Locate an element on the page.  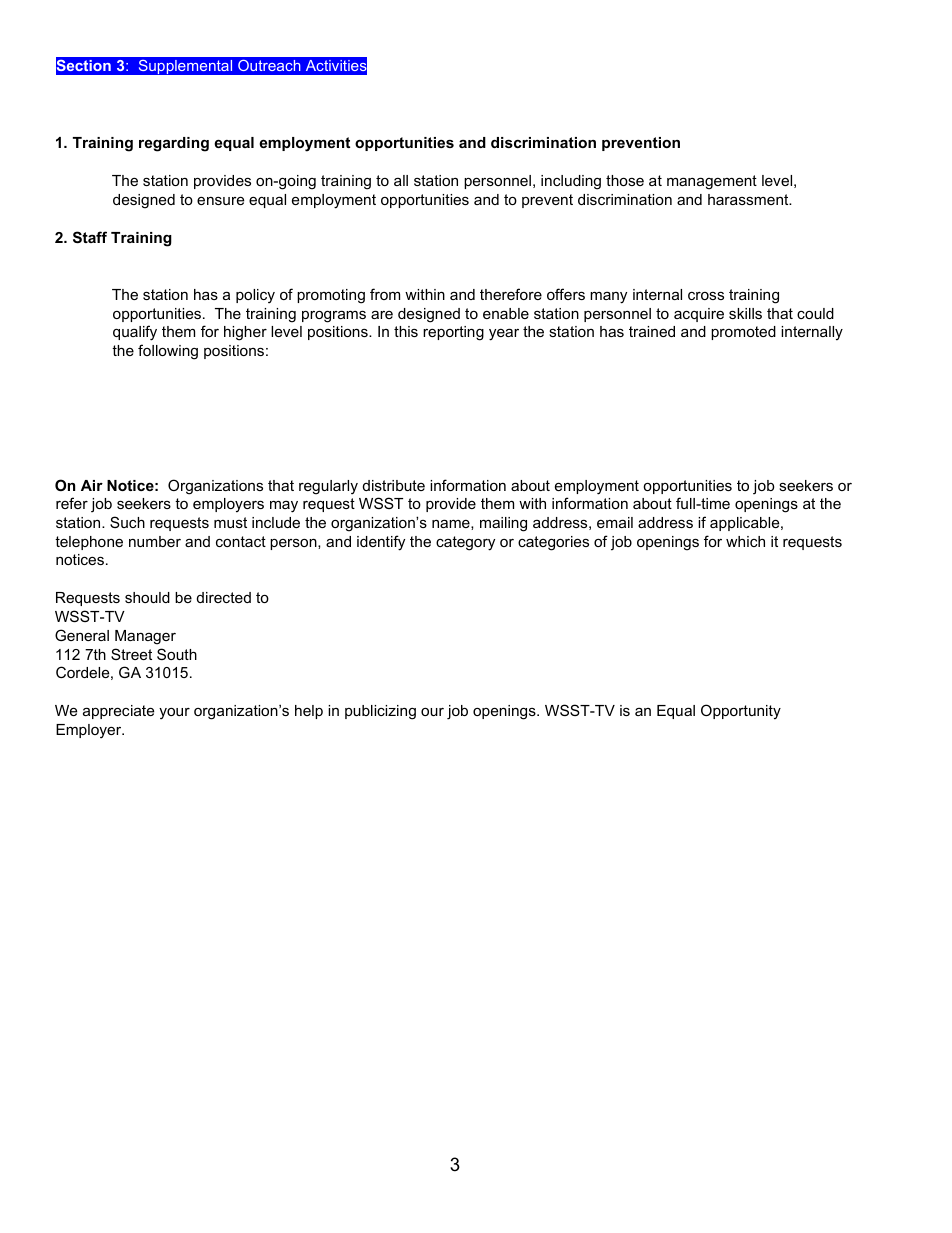
distribute is located at coordinates (394, 485).
